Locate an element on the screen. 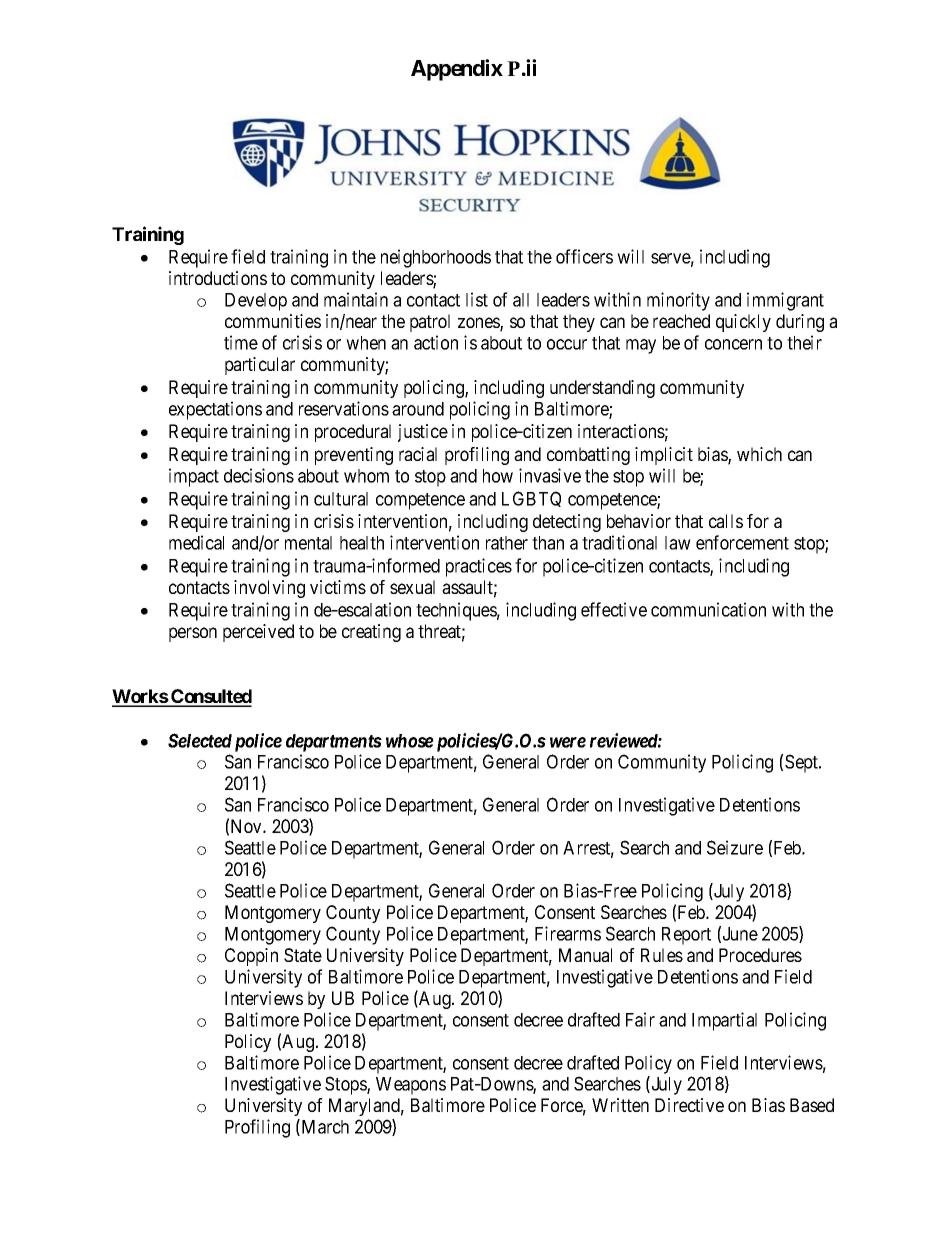 This screenshot has height=1233, width=952. communication is located at coordinates (708, 609).
